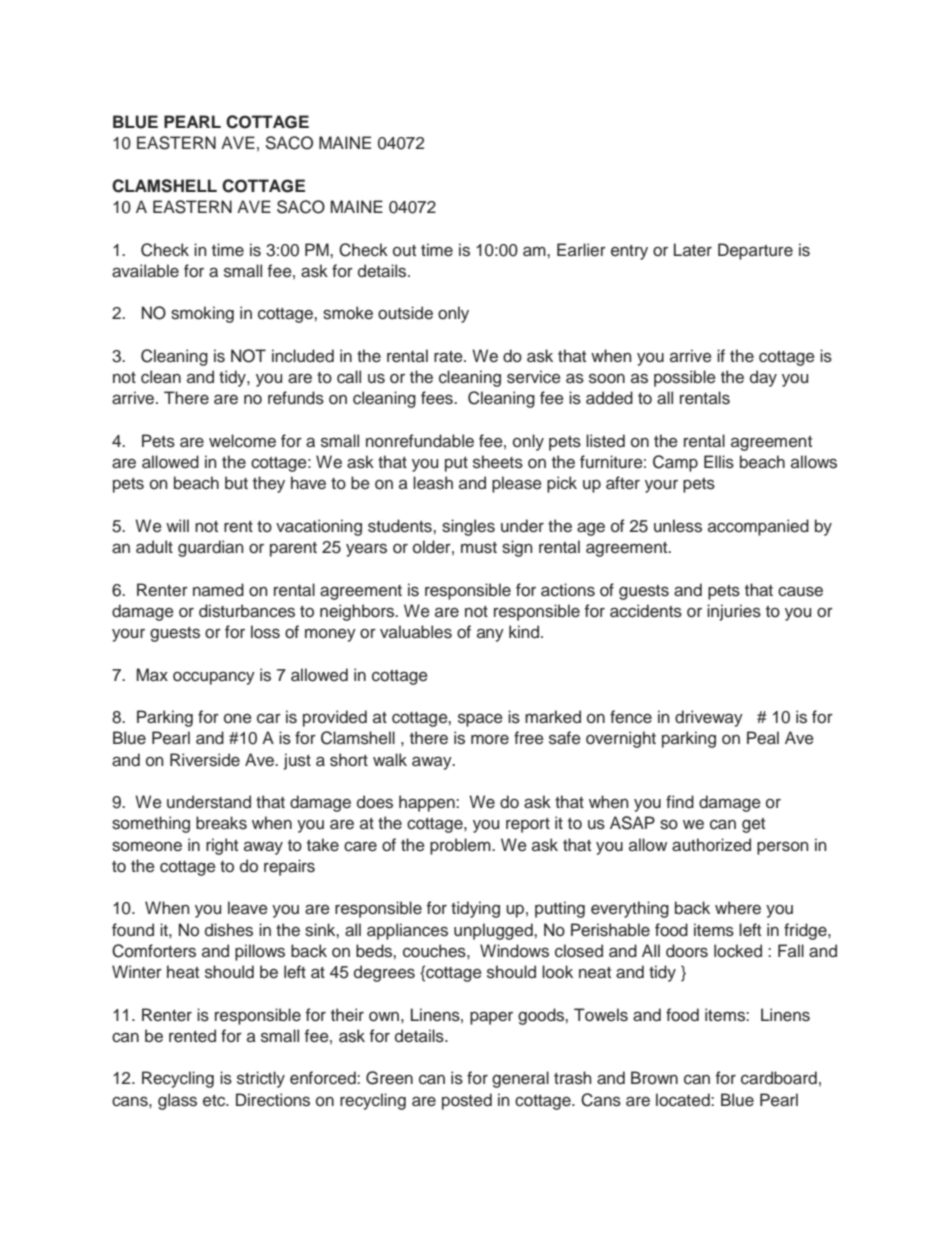 The image size is (952, 1233). I want to click on Departure, so click(755, 251).
